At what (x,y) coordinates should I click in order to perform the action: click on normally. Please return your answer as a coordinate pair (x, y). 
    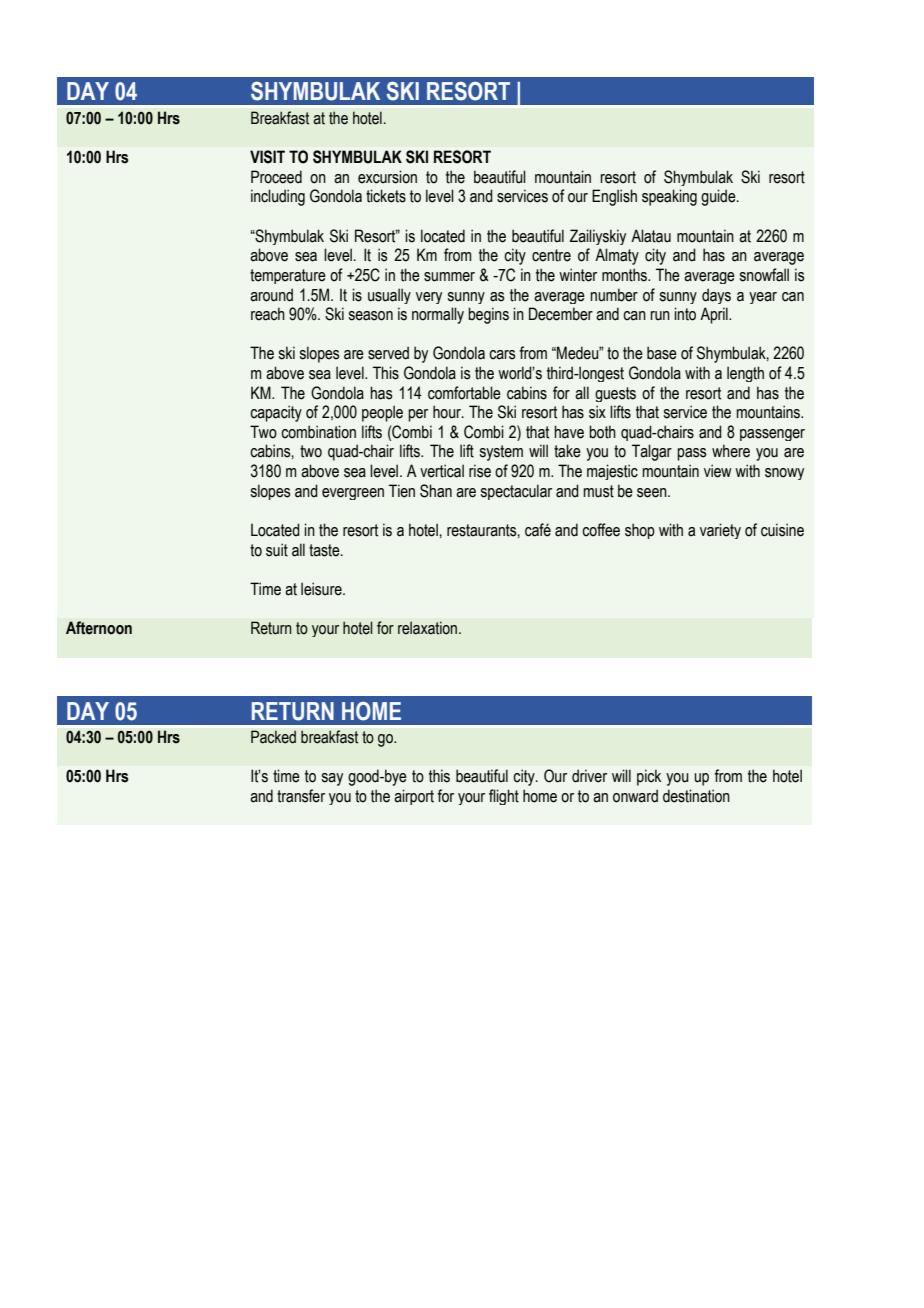
    Looking at the image, I should click on (438, 315).
